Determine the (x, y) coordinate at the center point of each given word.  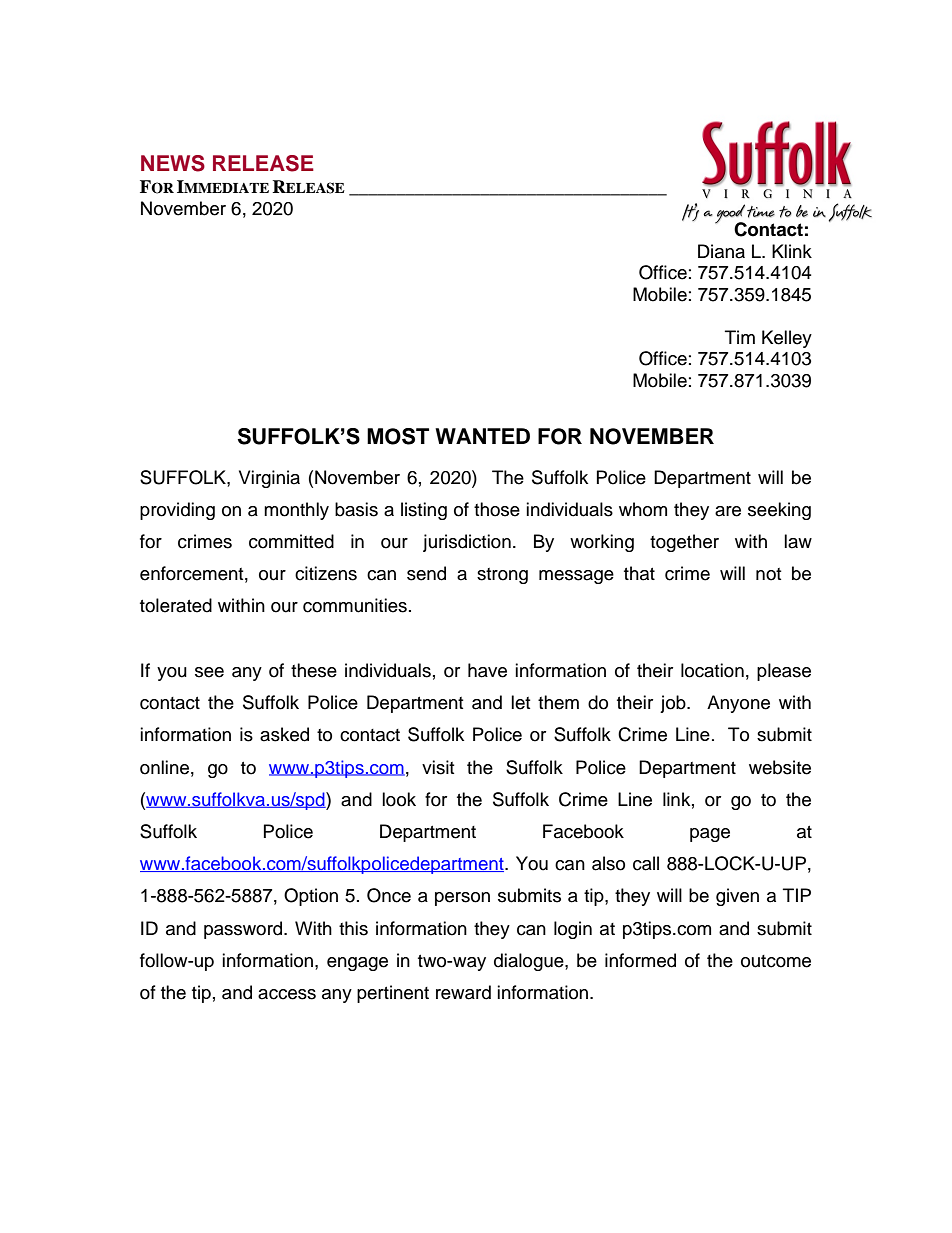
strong (502, 576)
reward (463, 992)
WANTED (482, 436)
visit (438, 767)
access (287, 994)
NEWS (173, 163)
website (780, 767)
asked (284, 734)
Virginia (269, 479)
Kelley (787, 339)
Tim (740, 337)
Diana (721, 251)
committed (291, 541)
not (768, 574)
